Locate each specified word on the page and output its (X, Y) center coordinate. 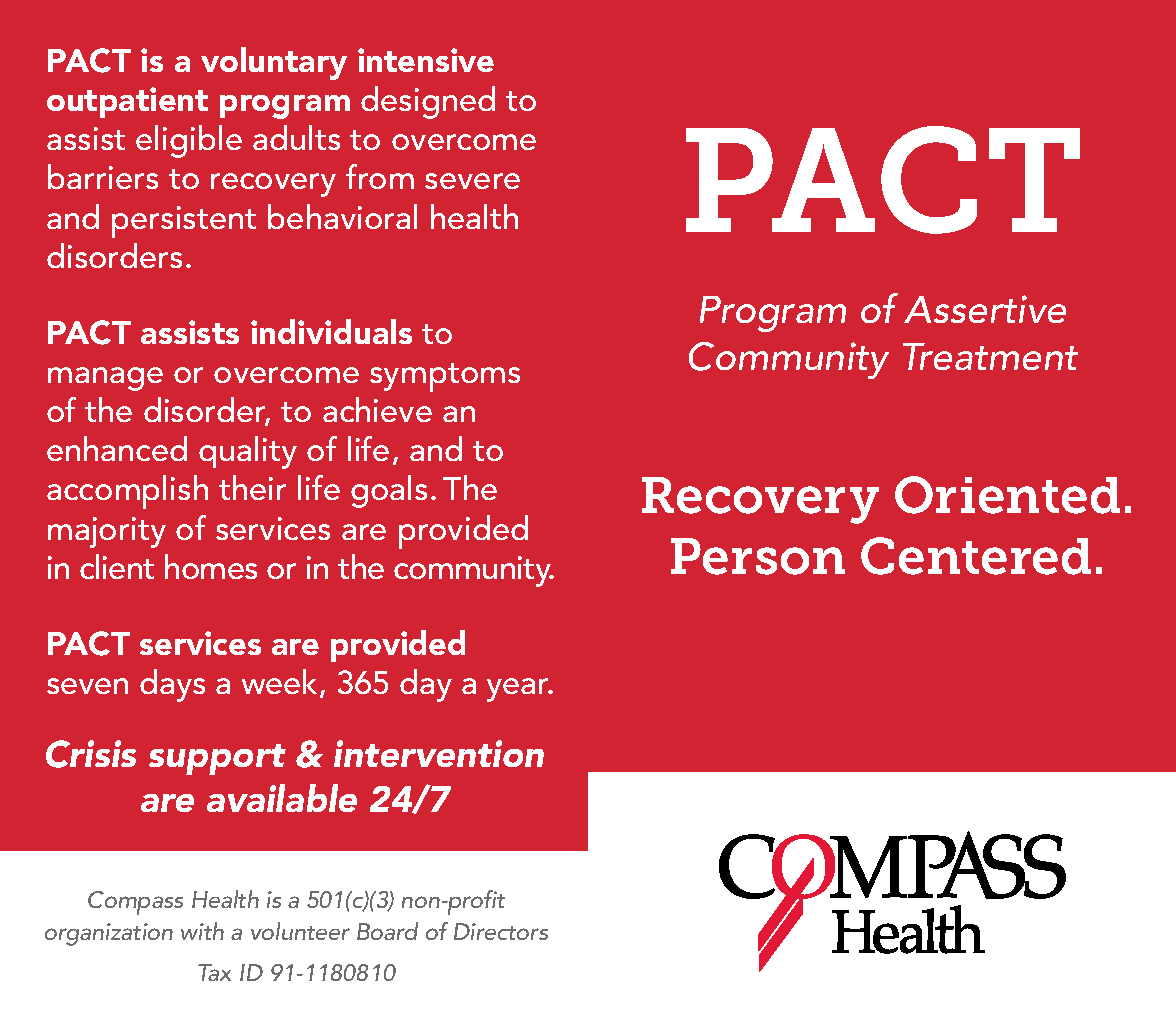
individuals (331, 331)
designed (428, 102)
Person (758, 556)
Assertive (985, 309)
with (202, 931)
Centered (976, 556)
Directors (501, 931)
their (252, 487)
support (217, 759)
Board (387, 931)
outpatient (127, 102)
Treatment (990, 356)
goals (389, 491)
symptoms (445, 377)
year (519, 690)
